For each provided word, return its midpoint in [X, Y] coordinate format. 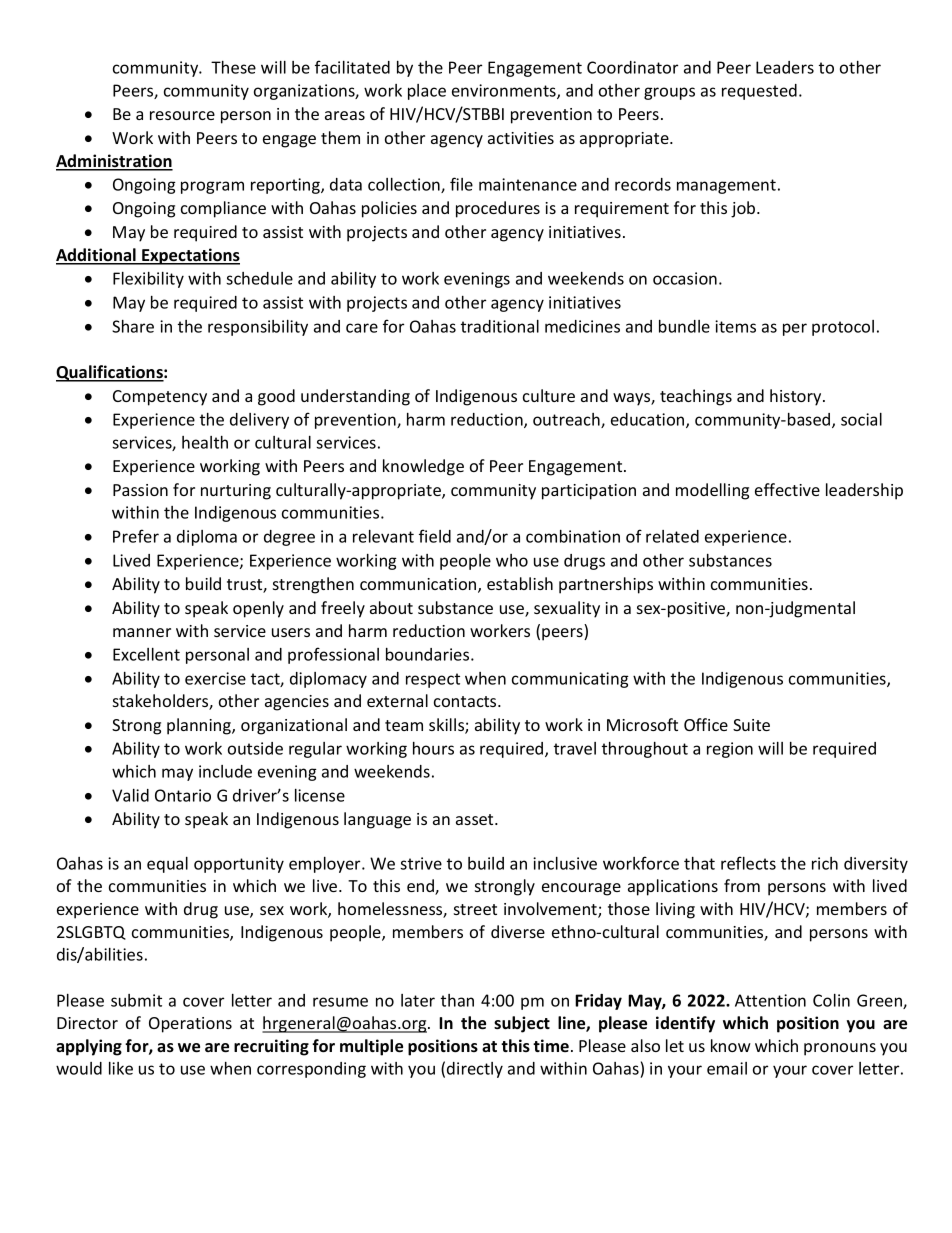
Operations [190, 1025]
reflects [748, 863]
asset [476, 819]
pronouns [840, 1049]
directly [475, 1070]
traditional [500, 326]
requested [759, 92]
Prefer [136, 536]
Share [133, 326]
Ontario [183, 795]
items [735, 326]
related [672, 536]
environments [505, 91]
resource [182, 115]
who [512, 560]
